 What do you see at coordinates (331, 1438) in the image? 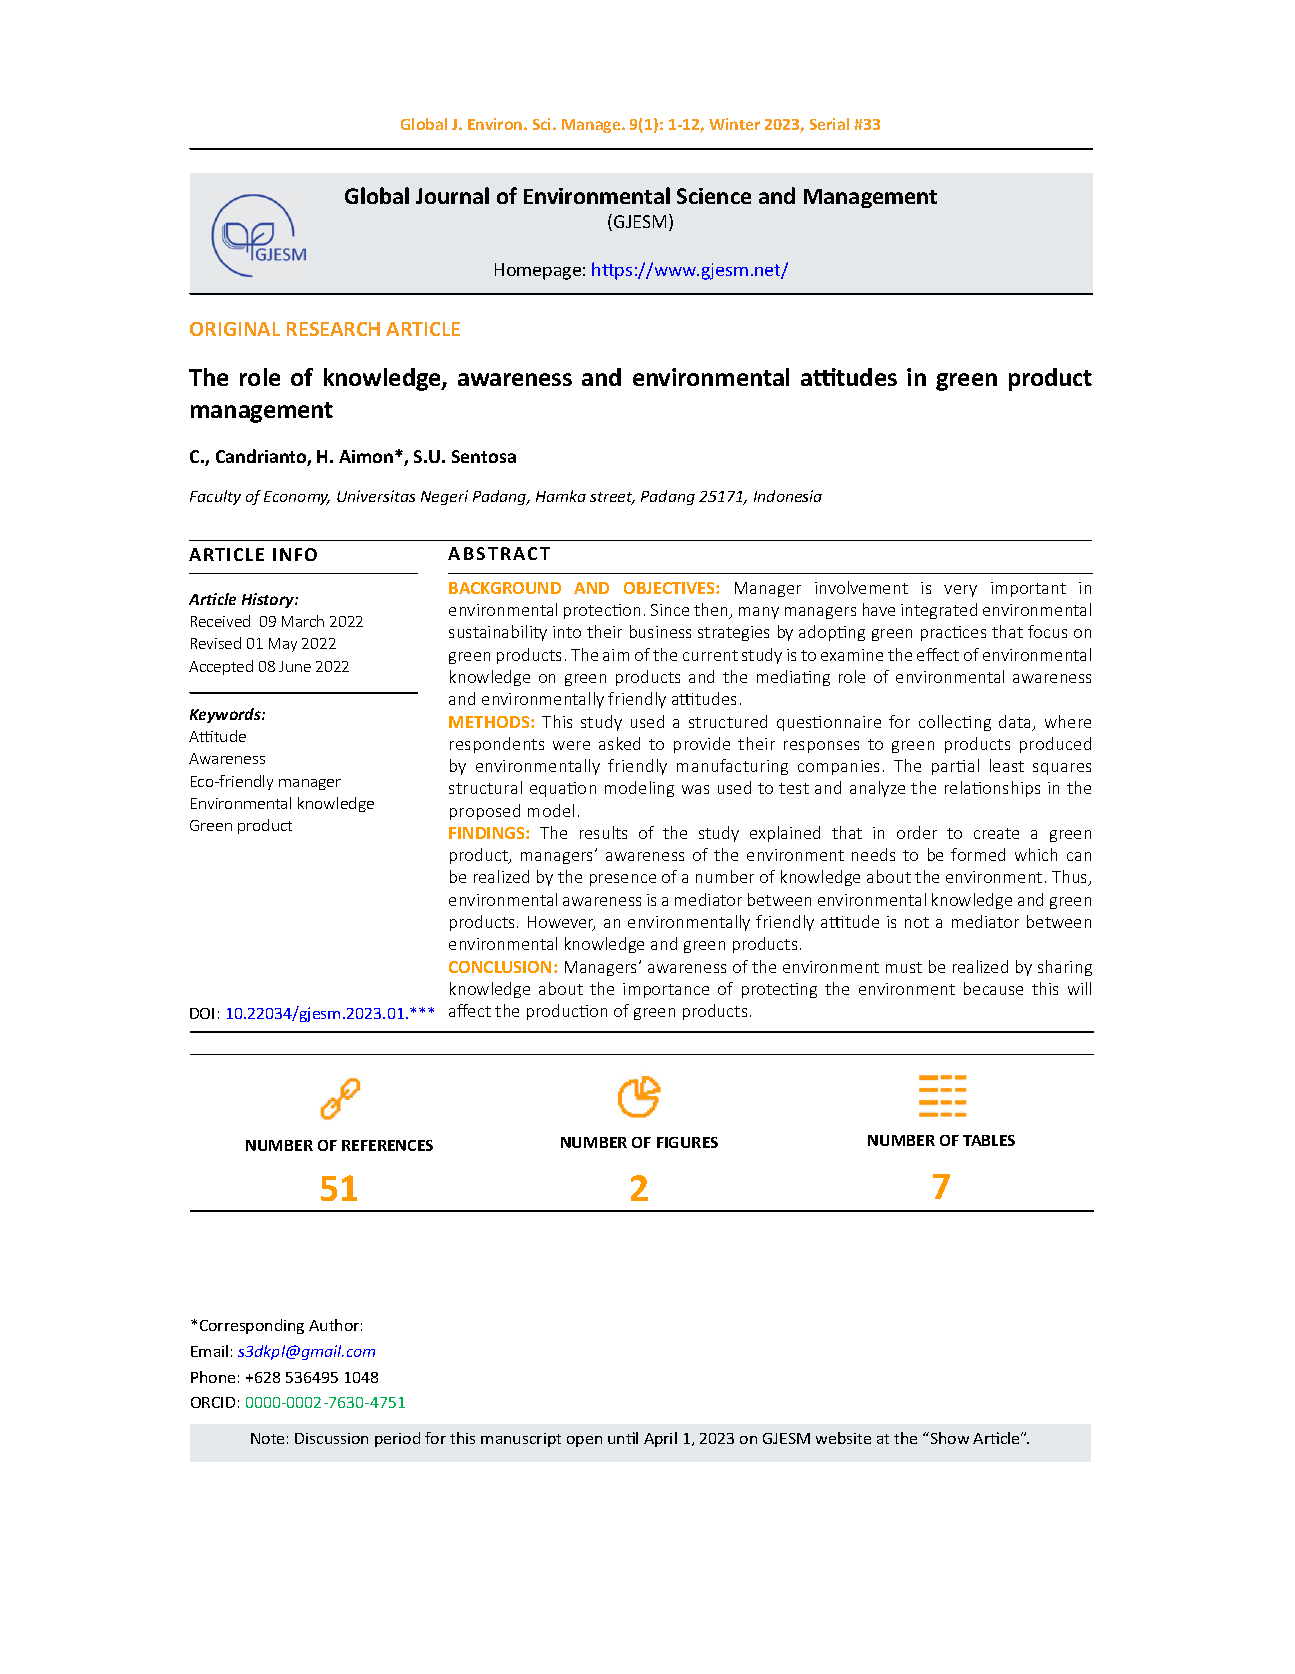
I see `Discussion` at bounding box center [331, 1438].
